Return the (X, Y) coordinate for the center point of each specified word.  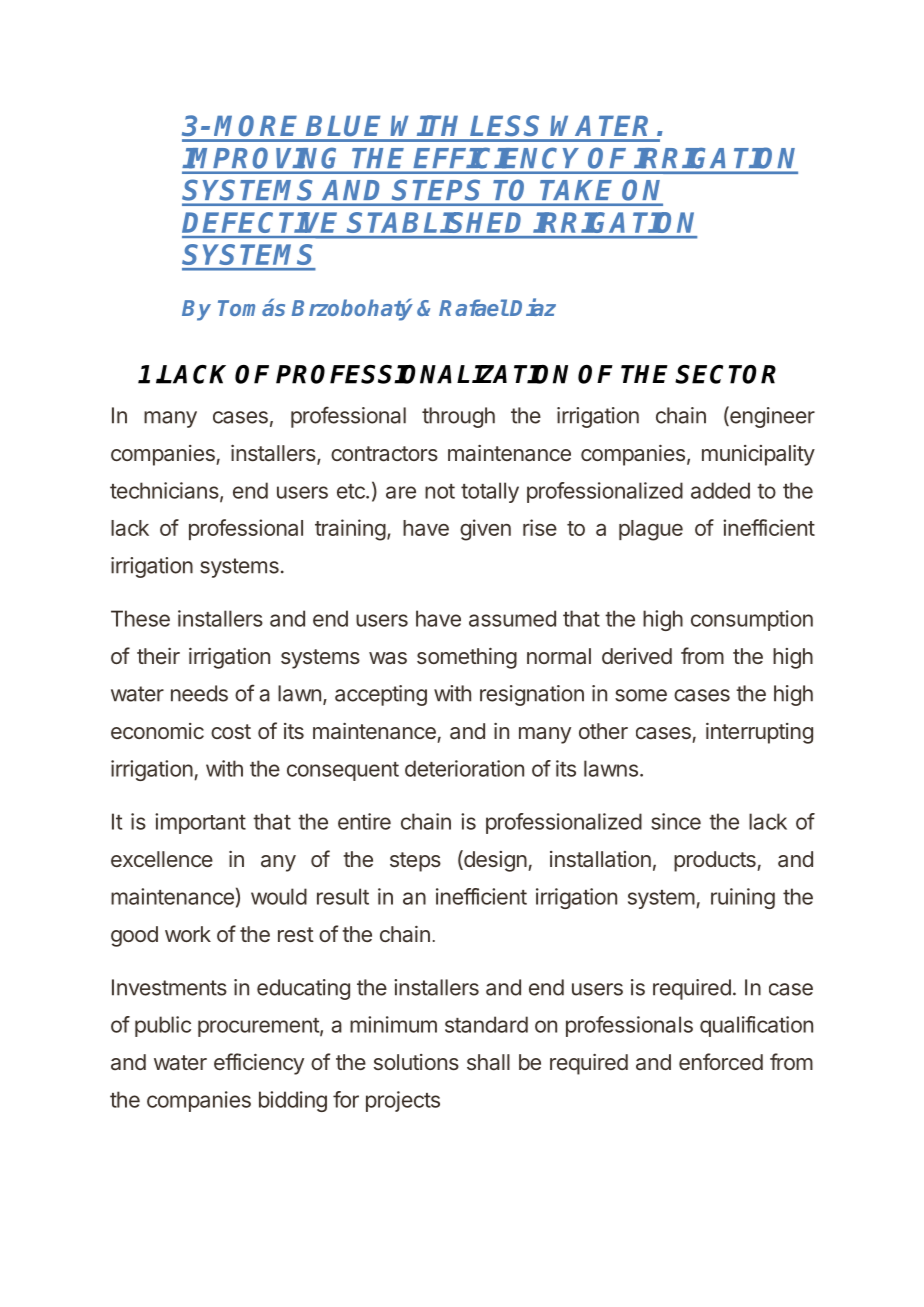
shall (488, 1062)
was (388, 658)
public (163, 1026)
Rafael (473, 307)
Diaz (533, 307)
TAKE (575, 190)
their (158, 656)
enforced (721, 1061)
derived (637, 656)
